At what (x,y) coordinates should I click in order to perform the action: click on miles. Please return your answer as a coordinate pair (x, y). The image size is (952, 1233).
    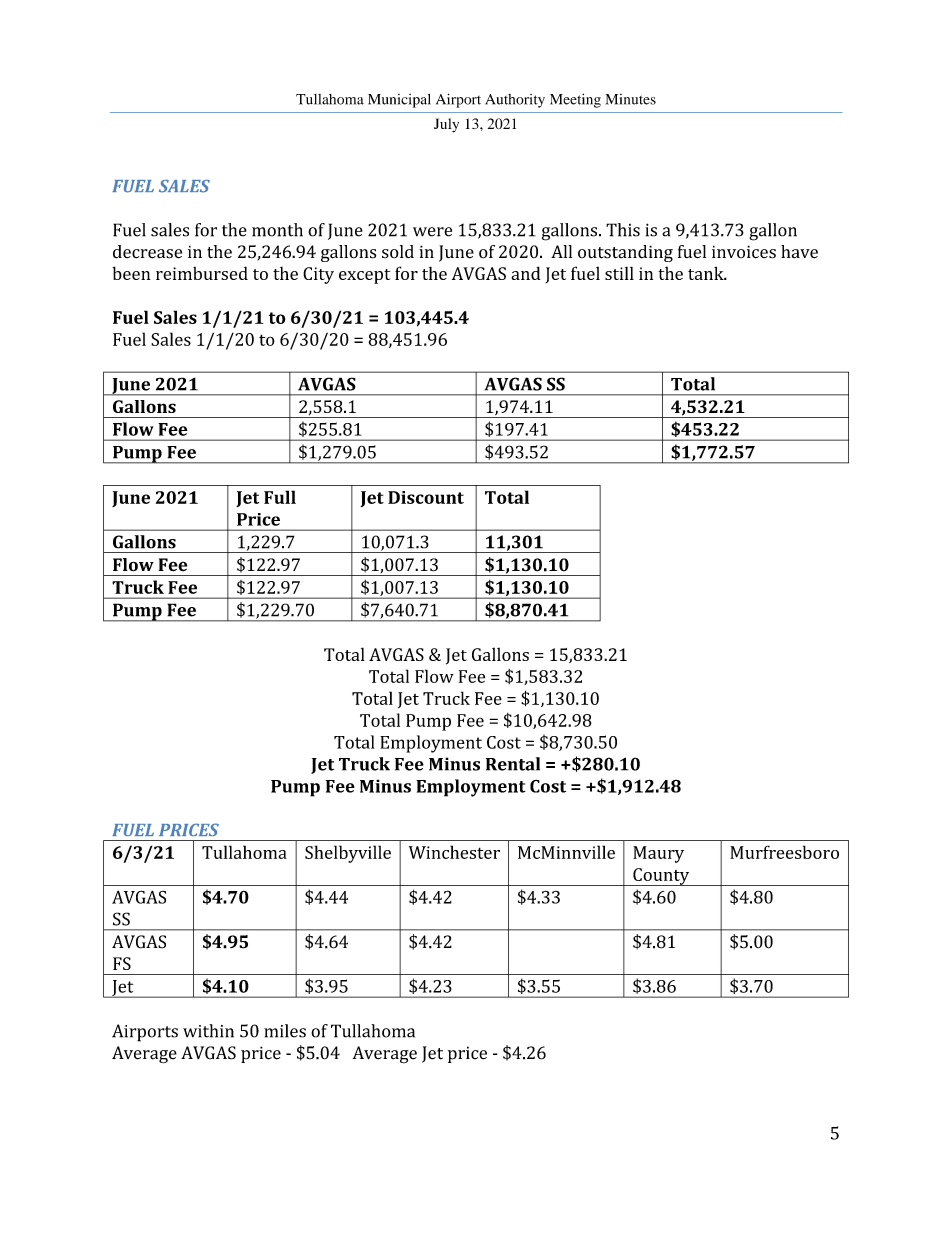
    Looking at the image, I should click on (285, 1031).
